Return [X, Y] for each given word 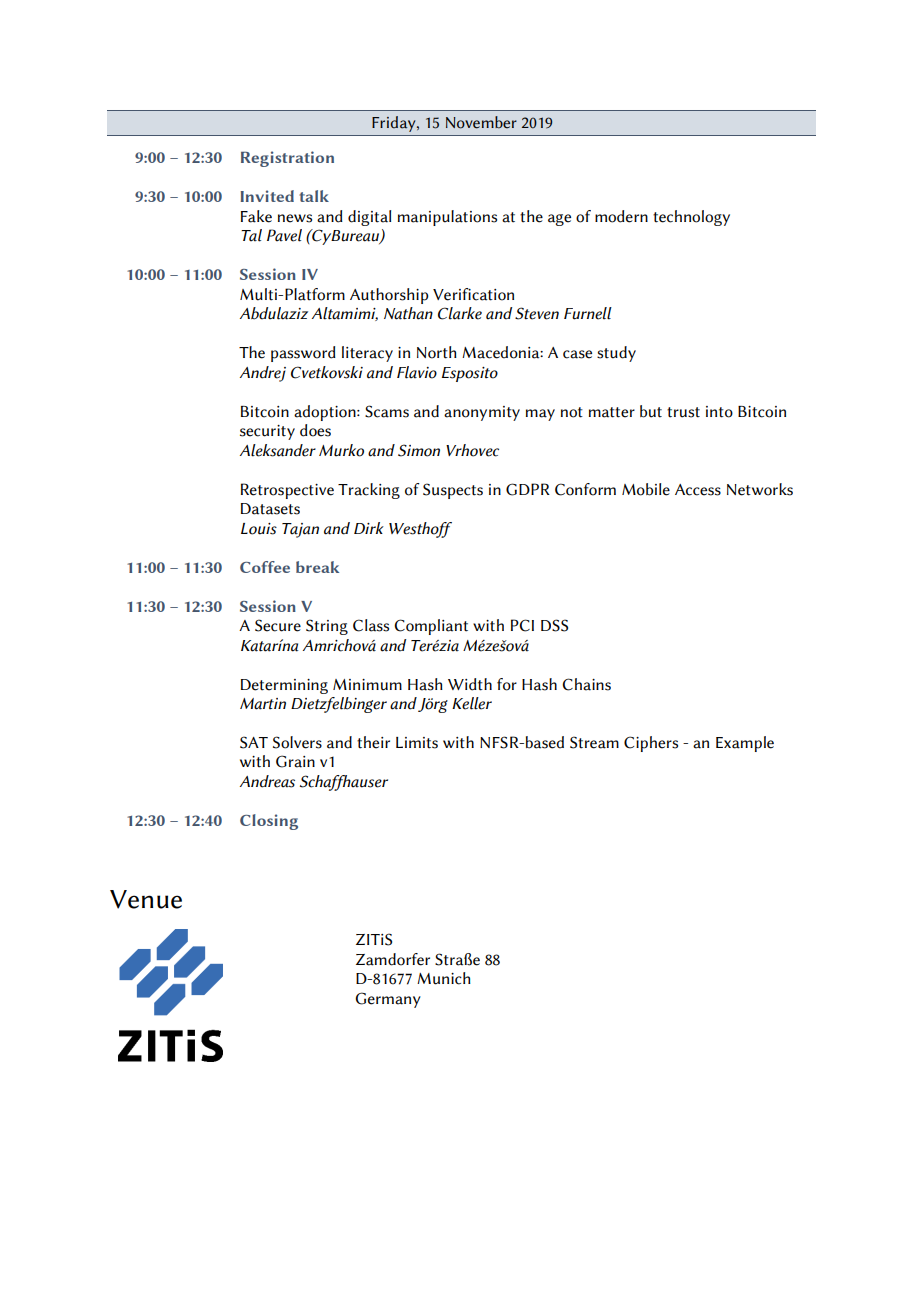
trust [683, 412]
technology [691, 218]
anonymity [482, 413]
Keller [472, 703]
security [267, 432]
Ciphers [651, 744]
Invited [267, 196]
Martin [263, 704]
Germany [388, 1000]
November [481, 122]
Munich [444, 978]
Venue [146, 899]
